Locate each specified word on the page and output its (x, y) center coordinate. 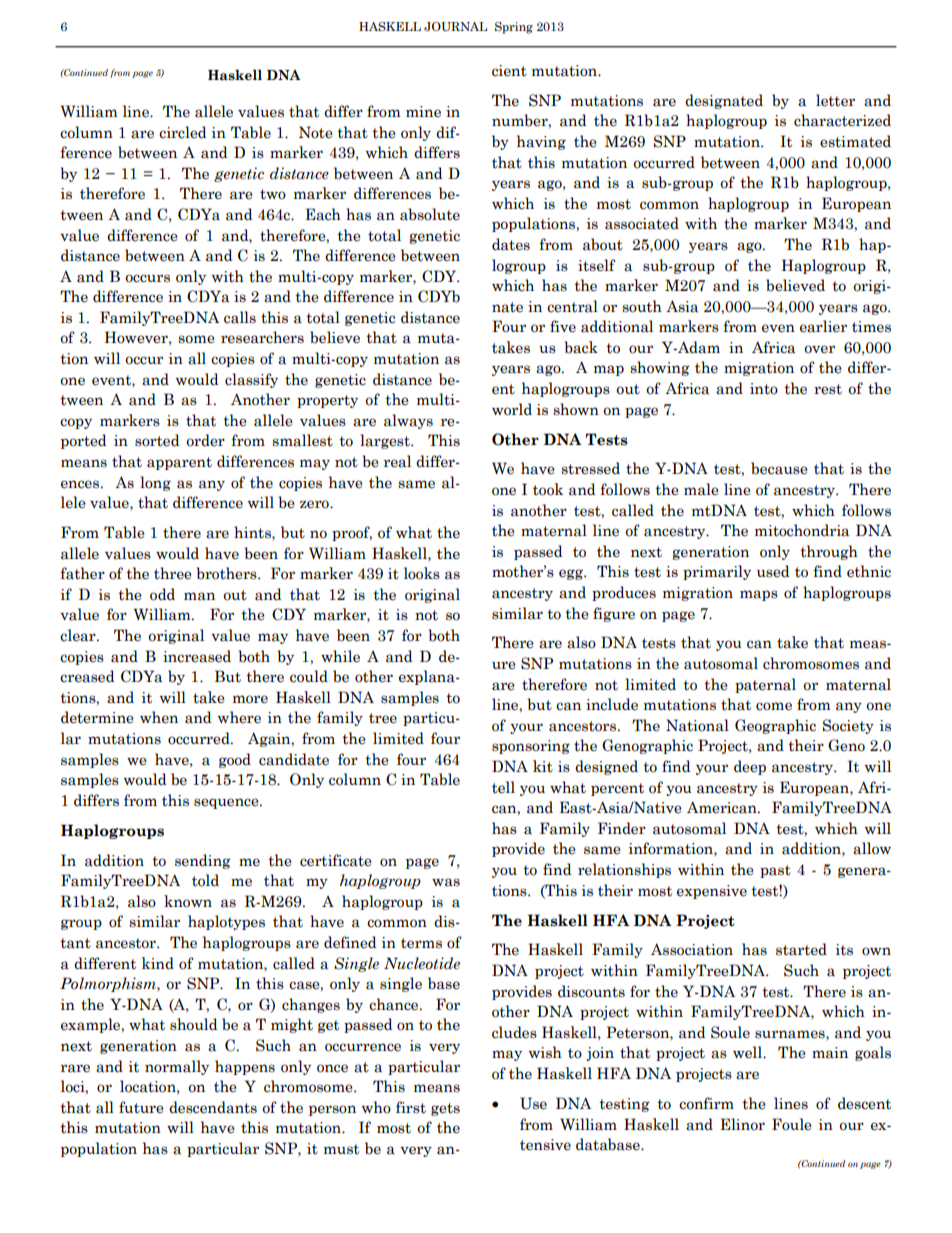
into (764, 389)
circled (183, 132)
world (512, 409)
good (235, 760)
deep (750, 767)
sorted (157, 440)
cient (509, 71)
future (141, 1107)
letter (835, 100)
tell (503, 787)
